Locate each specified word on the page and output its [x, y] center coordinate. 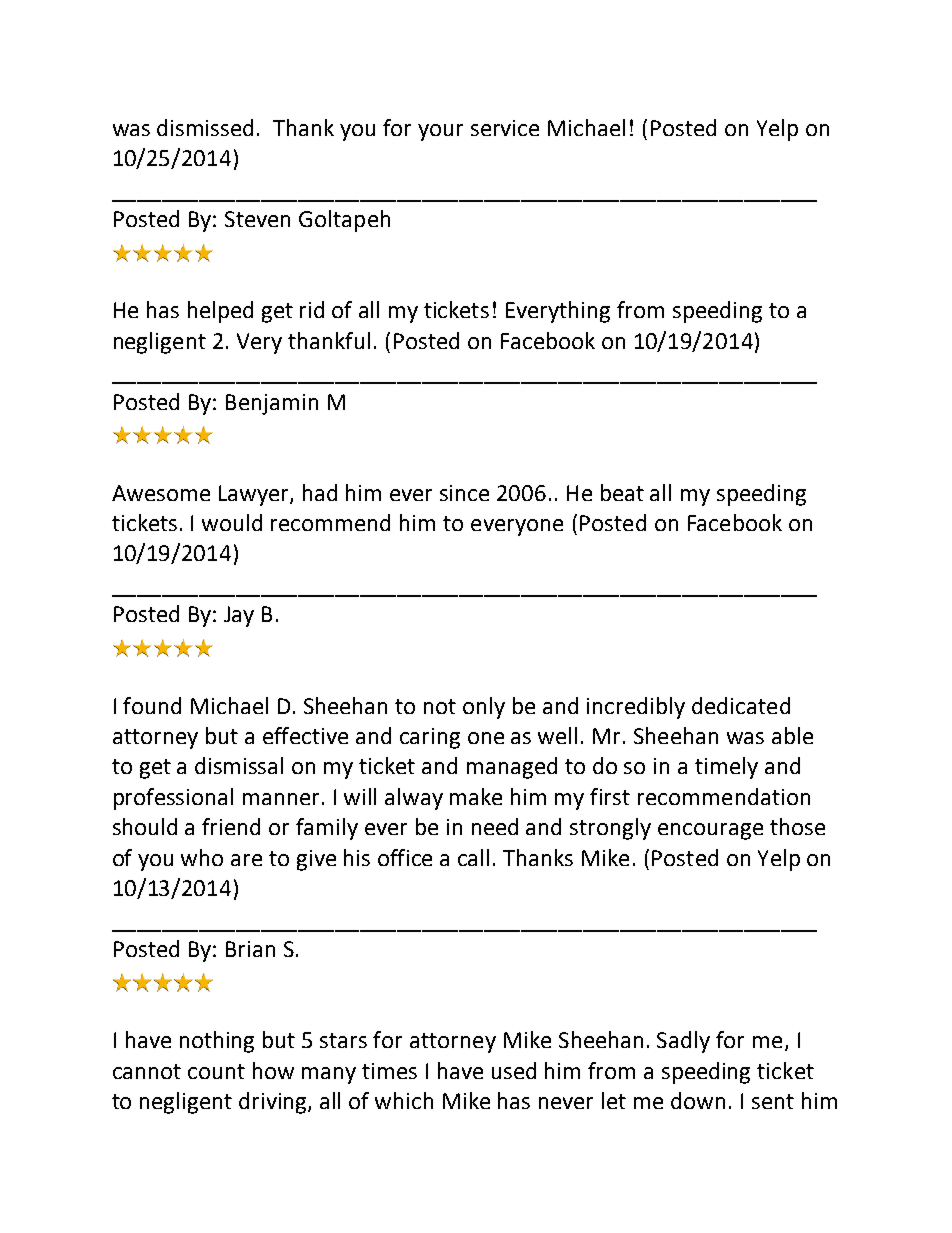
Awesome [161, 493]
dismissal [239, 765]
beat [622, 492]
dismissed [205, 127]
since [464, 493]
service [505, 128]
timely [726, 768]
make [476, 796]
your [440, 132]
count [216, 1071]
